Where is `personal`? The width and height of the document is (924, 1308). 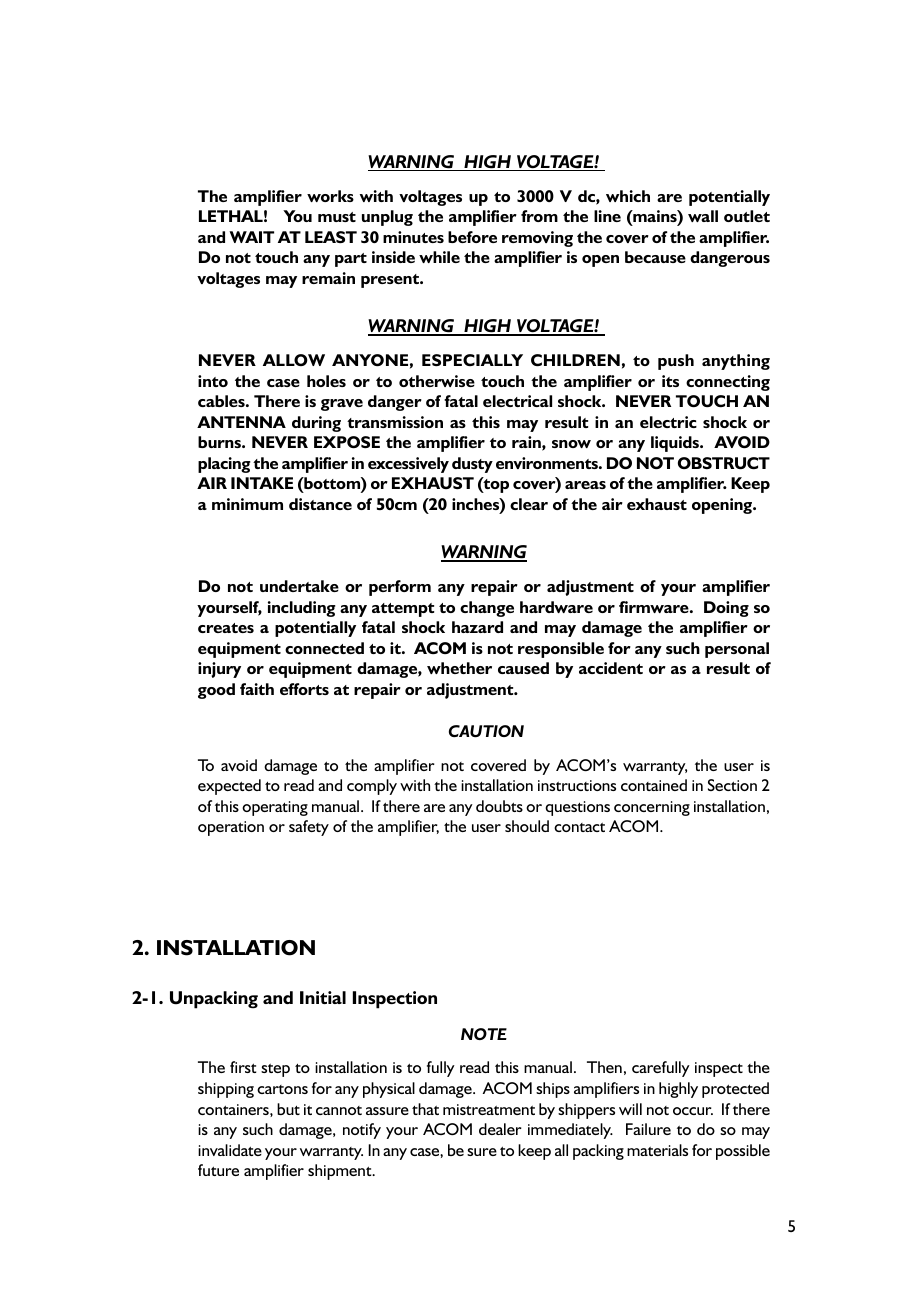 personal is located at coordinates (737, 650).
